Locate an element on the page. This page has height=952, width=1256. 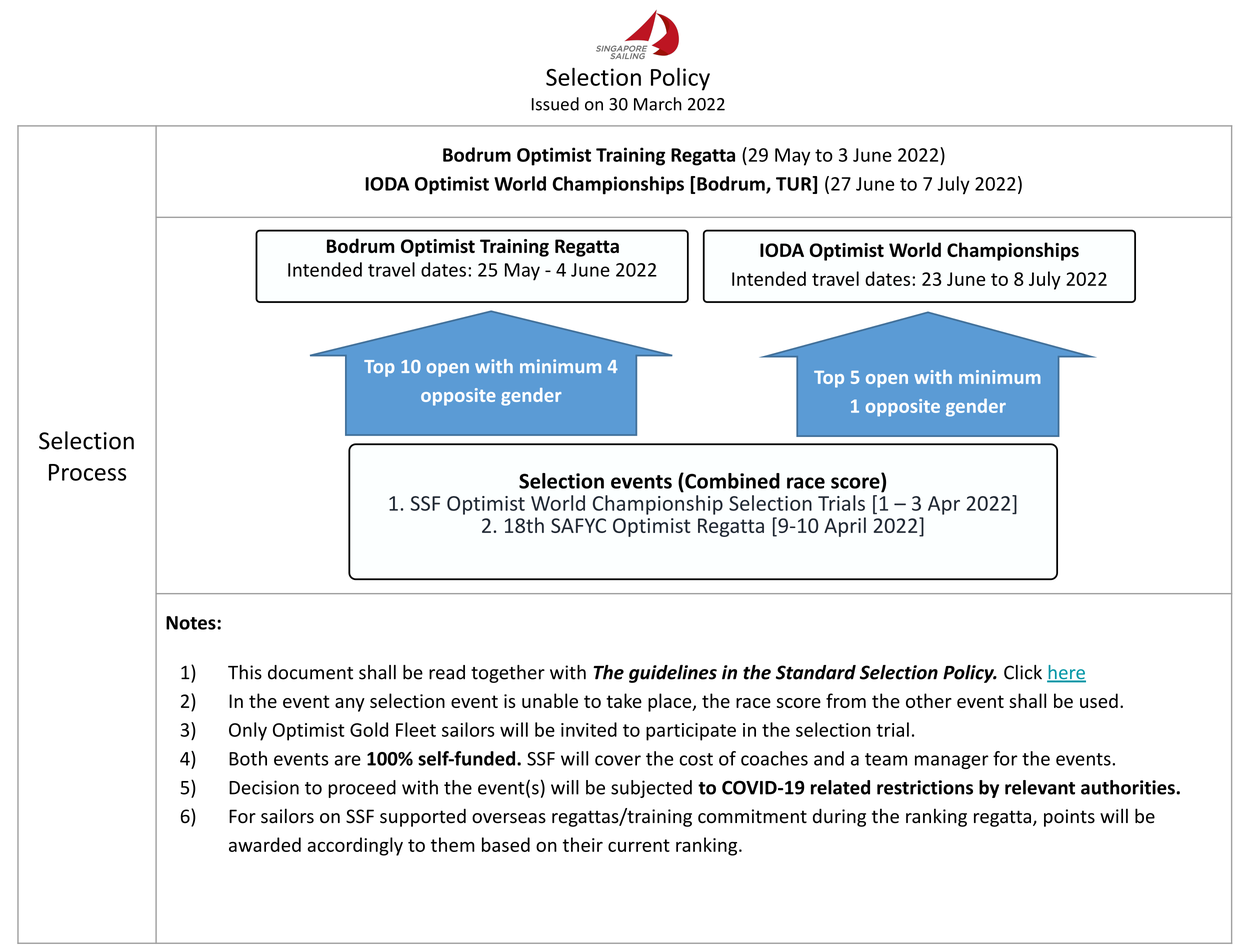
guidelines is located at coordinates (673, 674).
